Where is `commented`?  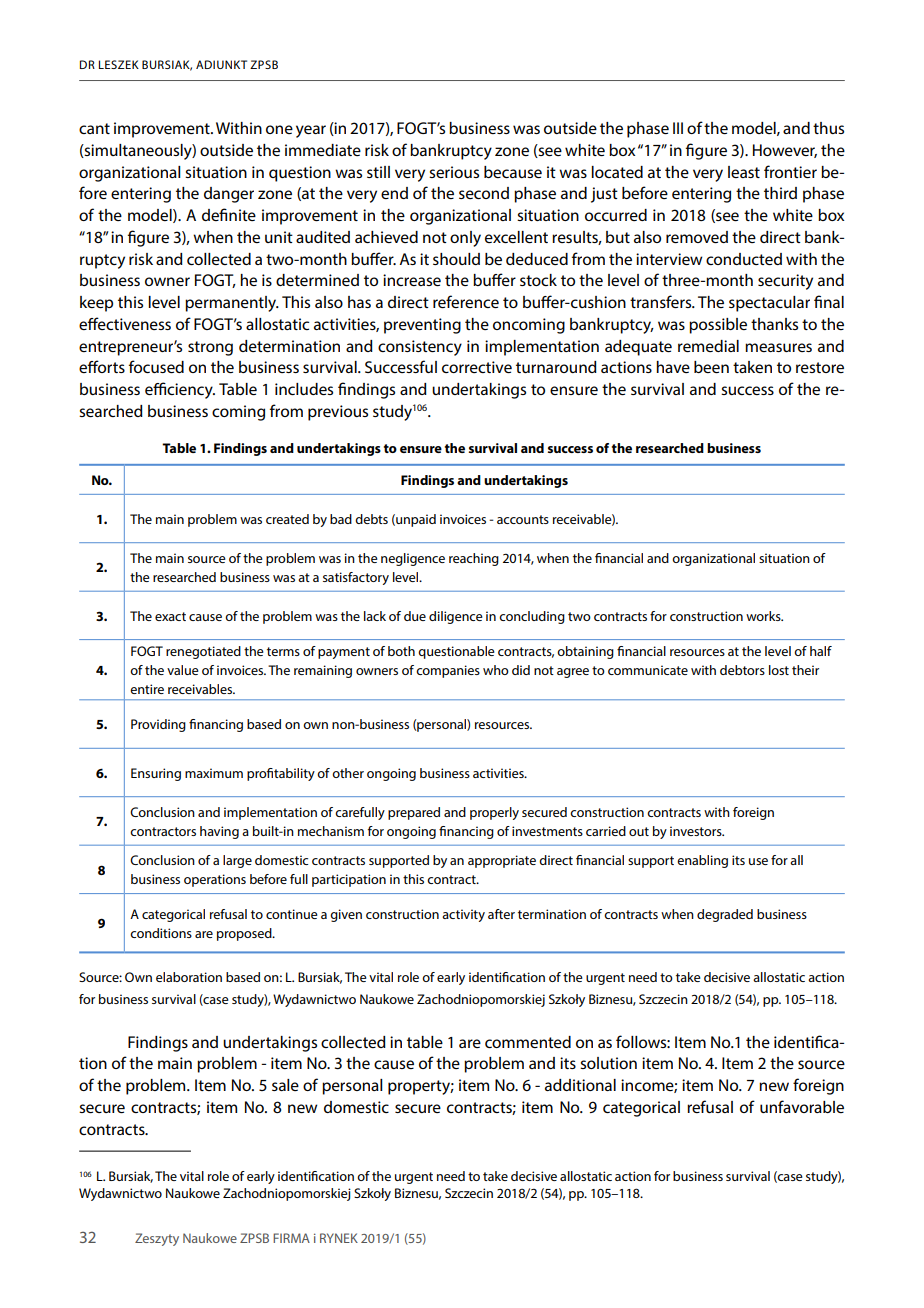
commented is located at coordinates (528, 1042).
